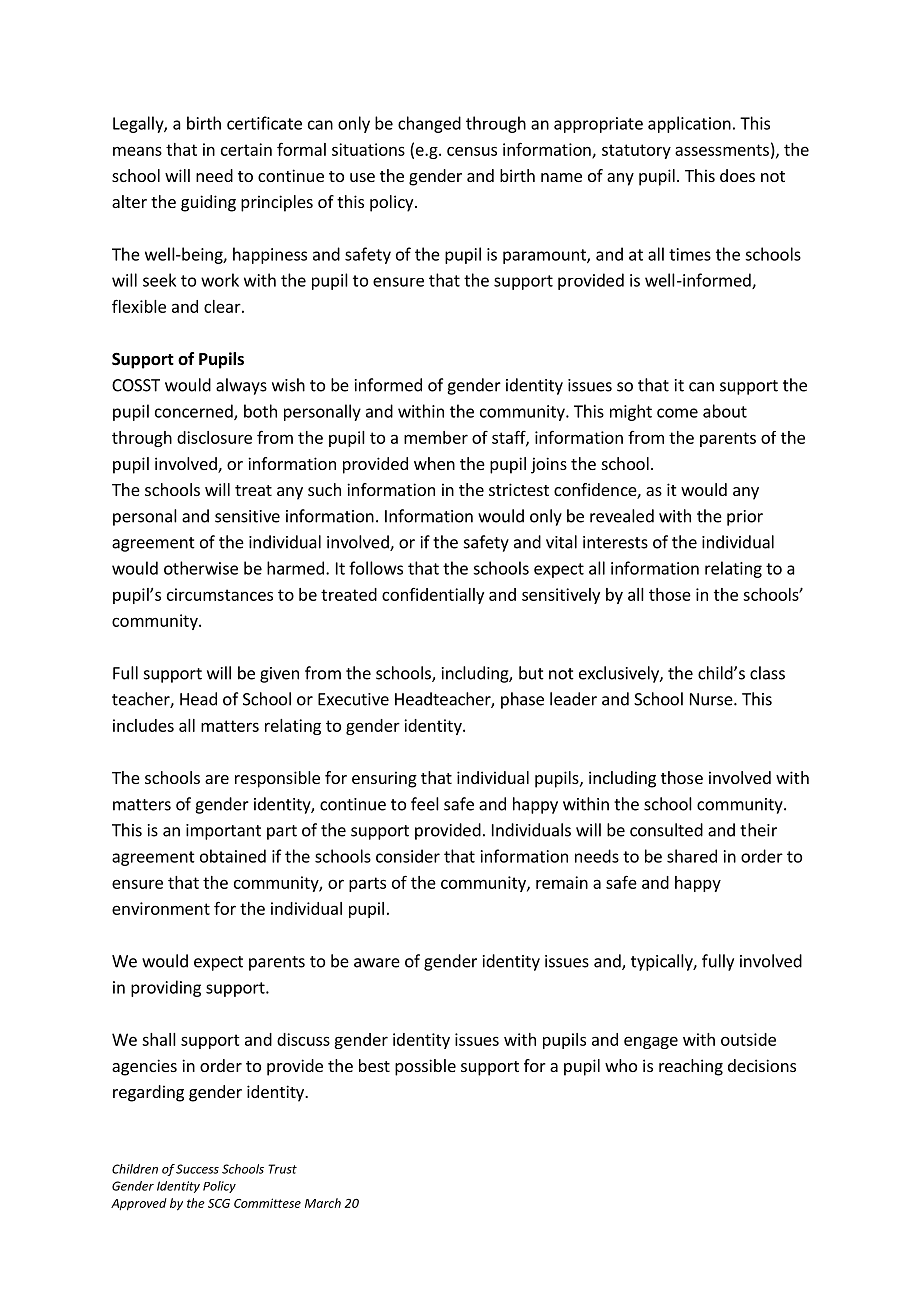 Image resolution: width=924 pixels, height=1308 pixels. What do you see at coordinates (246, 149) in the screenshot?
I see `certain` at bounding box center [246, 149].
